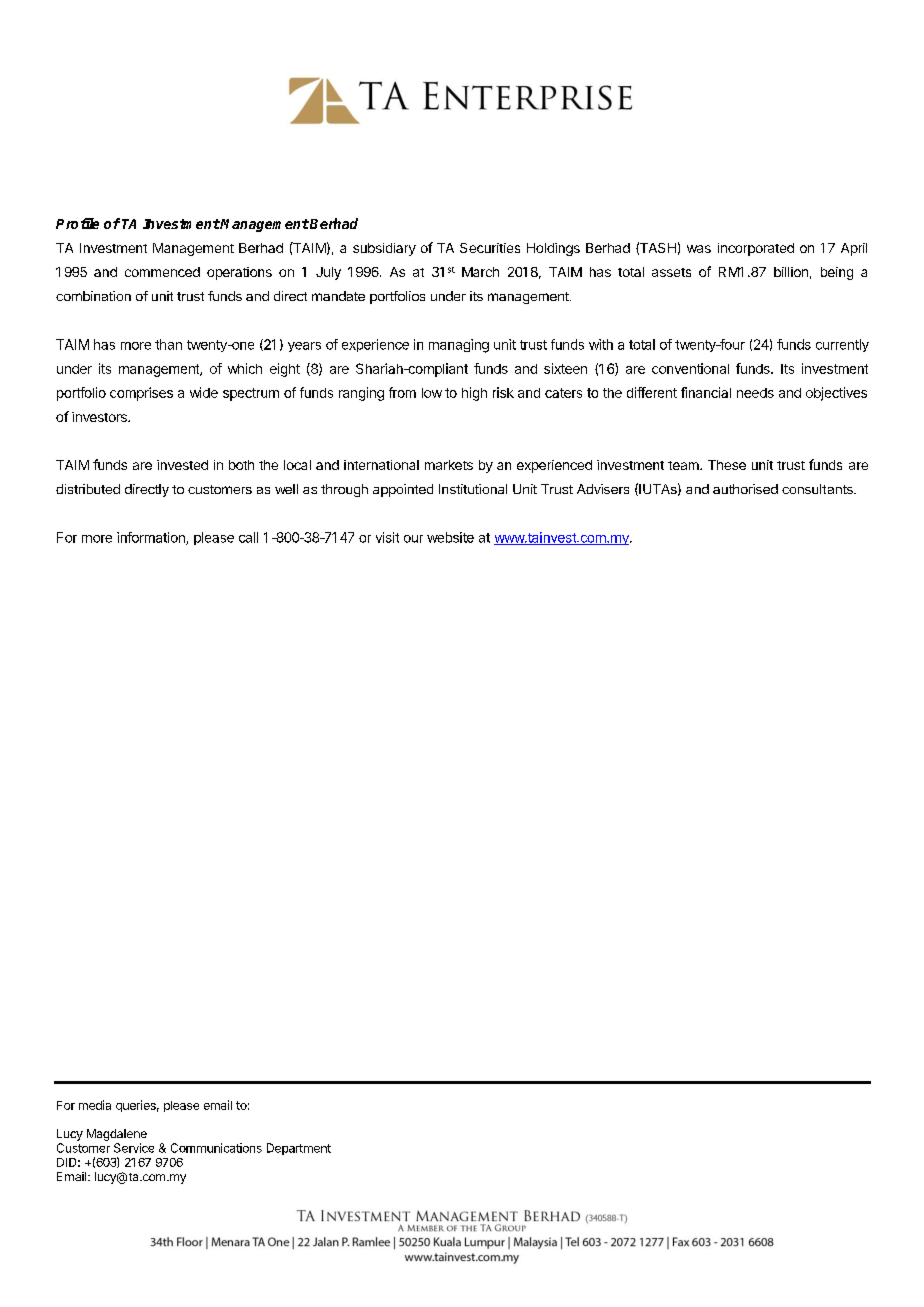 The image size is (924, 1307). Describe the element at coordinates (756, 249) in the image. I see `incorporated` at that location.
